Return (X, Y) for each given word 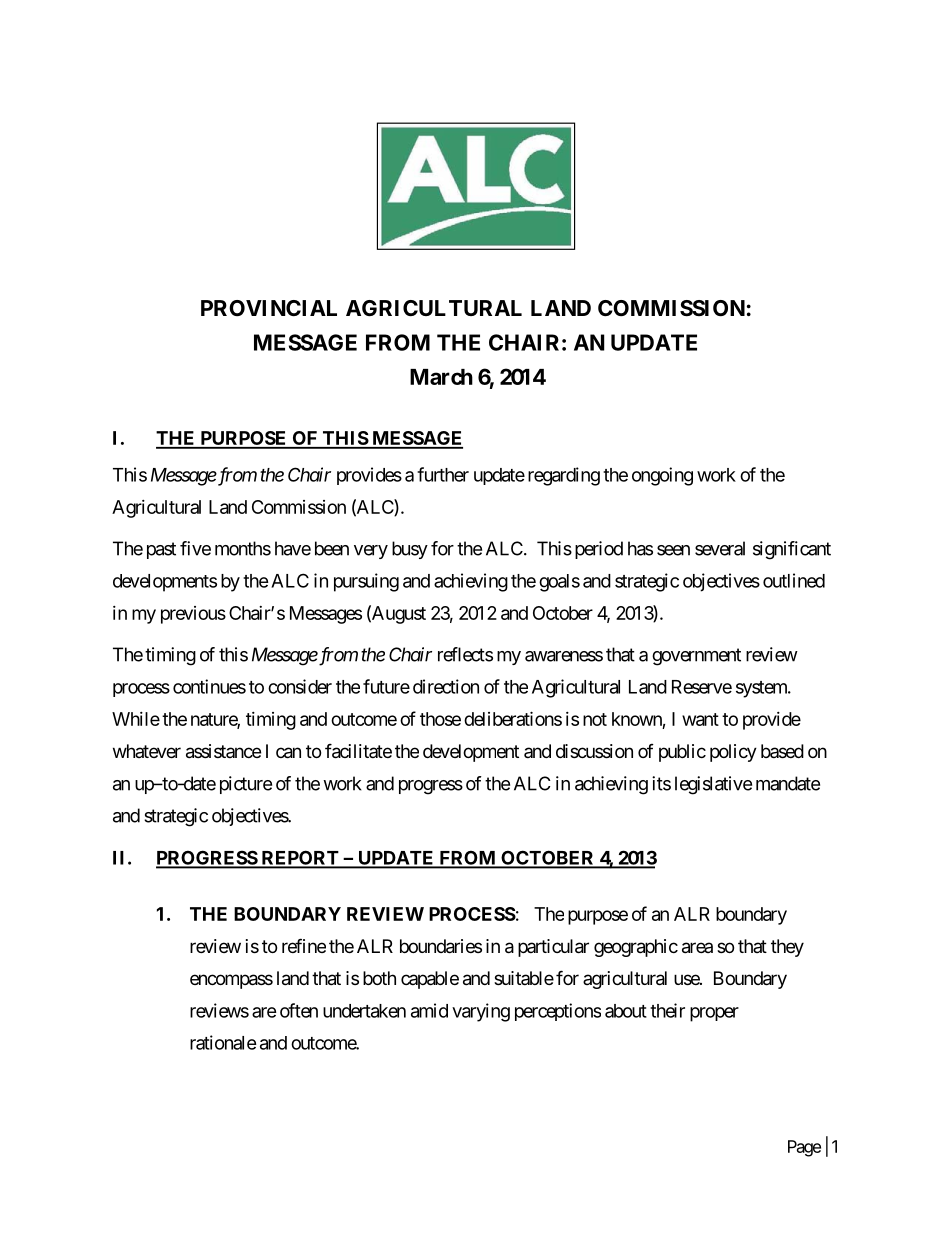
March (441, 377)
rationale (223, 1042)
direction (446, 686)
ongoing (662, 476)
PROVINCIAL (269, 308)
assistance (223, 751)
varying (481, 1012)
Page (804, 1148)
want (700, 719)
